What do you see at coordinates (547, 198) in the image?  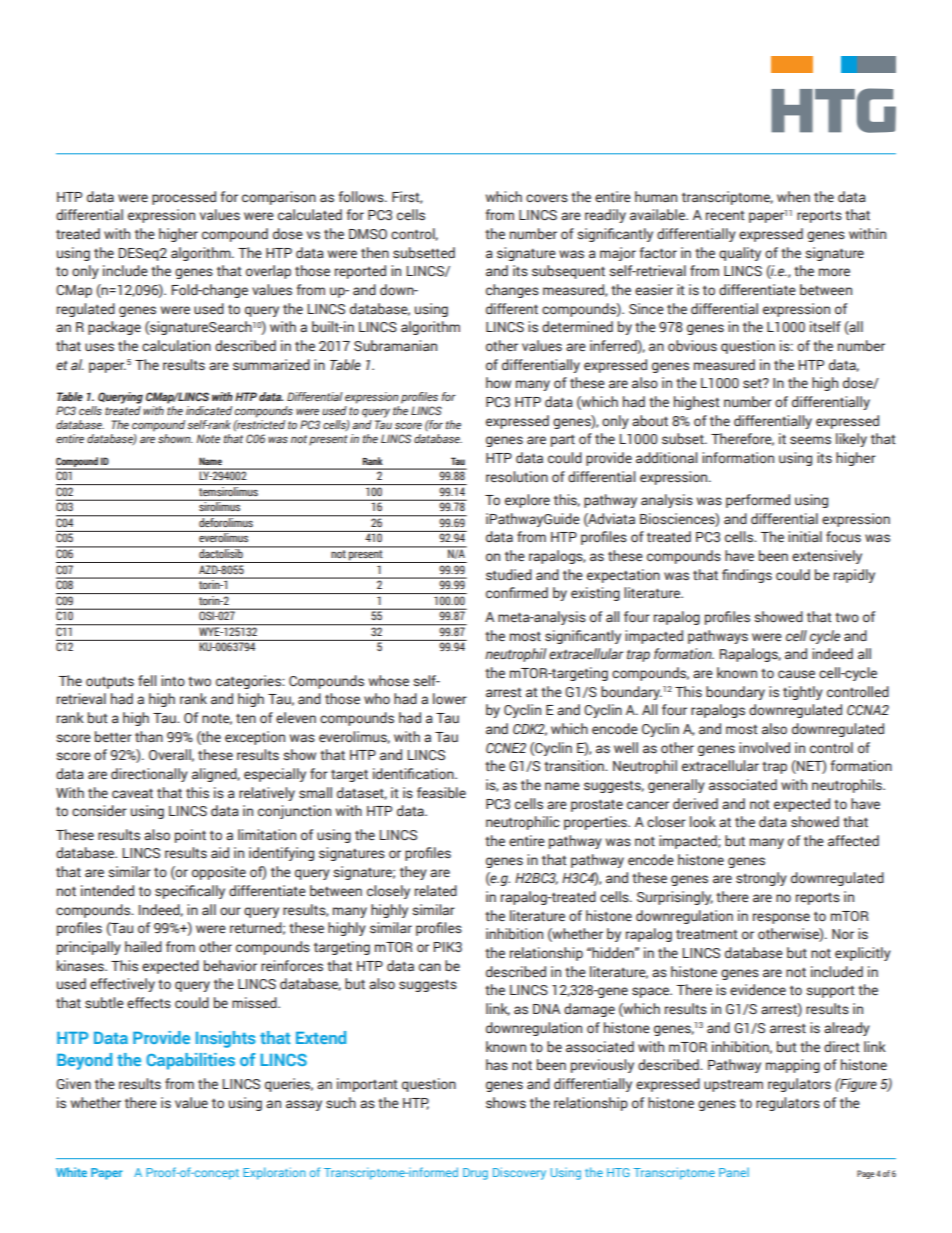 I see `covers` at bounding box center [547, 198].
